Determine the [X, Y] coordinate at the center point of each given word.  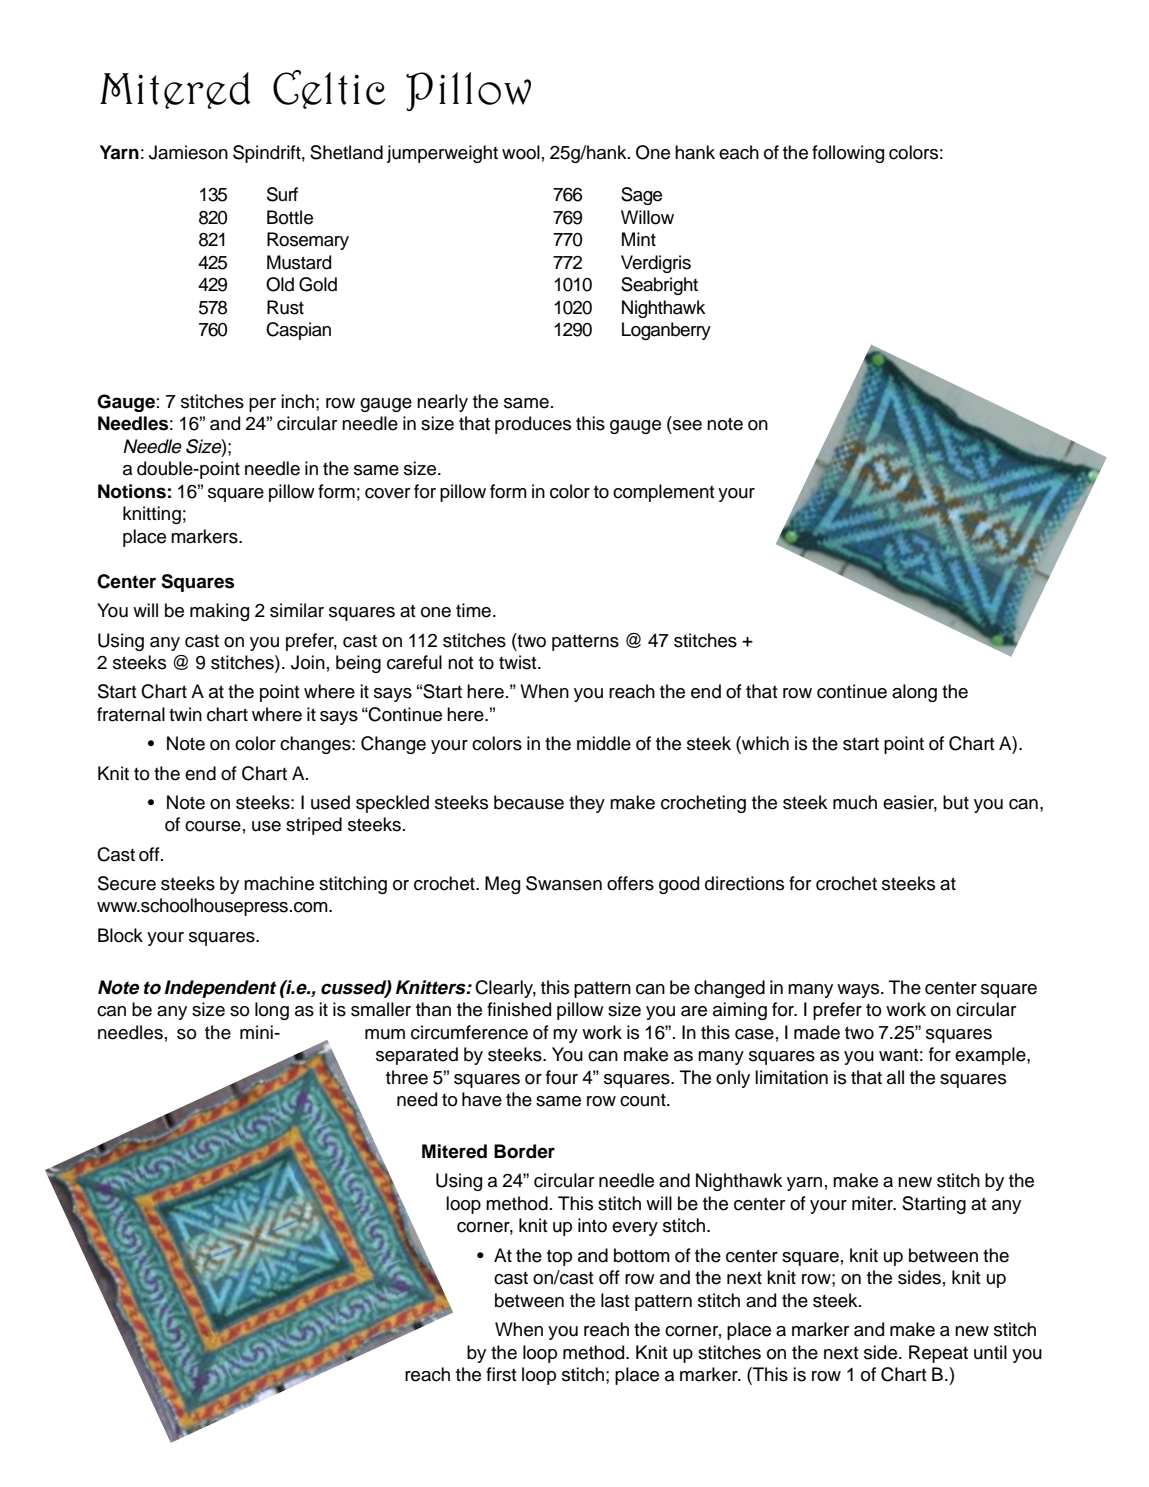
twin [185, 714]
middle [604, 743]
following [848, 154]
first [501, 1374]
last [615, 1300]
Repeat [938, 1354]
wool [521, 152]
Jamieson [188, 152]
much [855, 802]
